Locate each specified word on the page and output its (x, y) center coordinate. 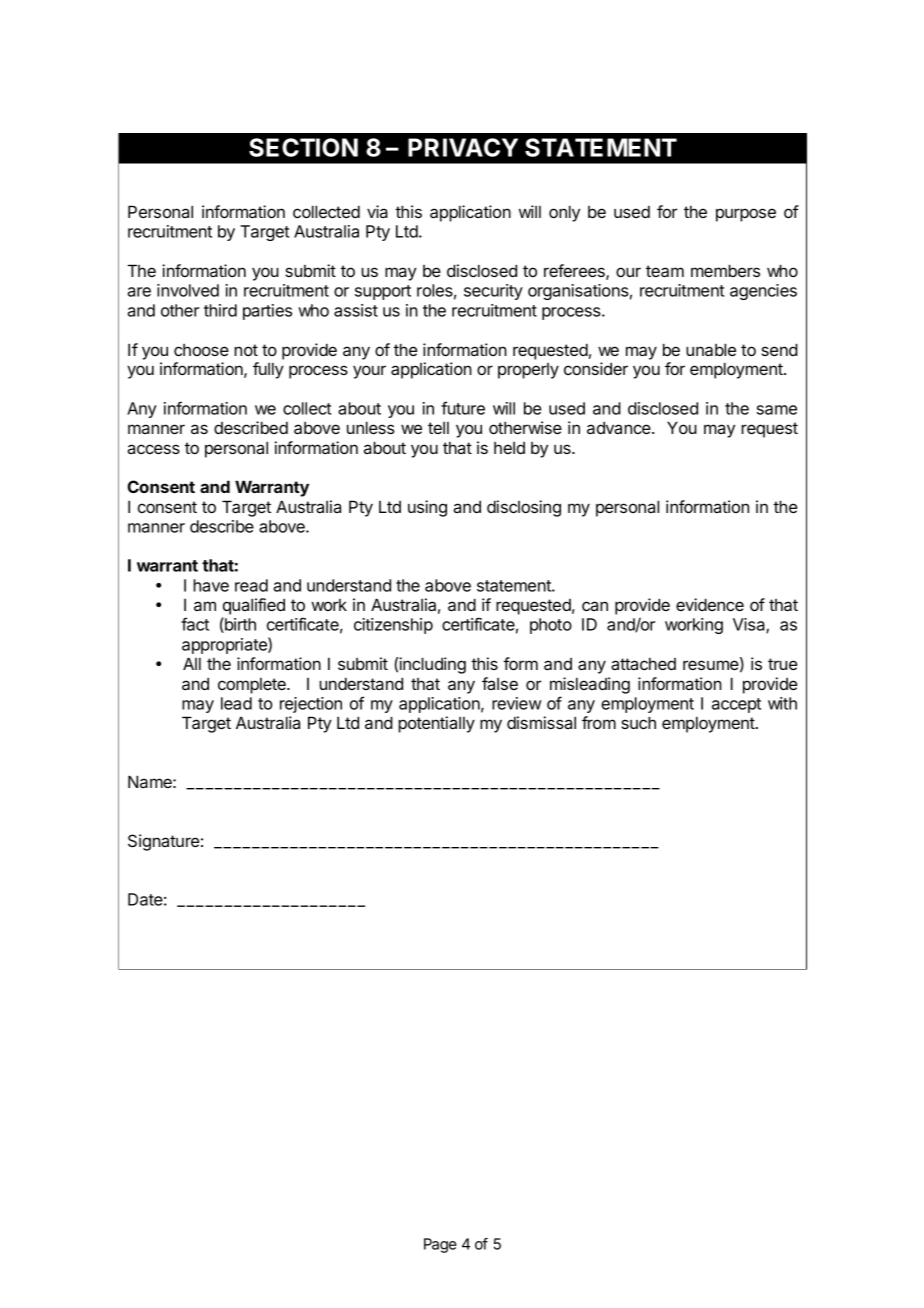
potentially (436, 724)
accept (736, 705)
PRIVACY (463, 147)
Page (440, 1245)
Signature (163, 842)
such (638, 722)
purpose (746, 215)
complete (253, 686)
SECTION (303, 147)
